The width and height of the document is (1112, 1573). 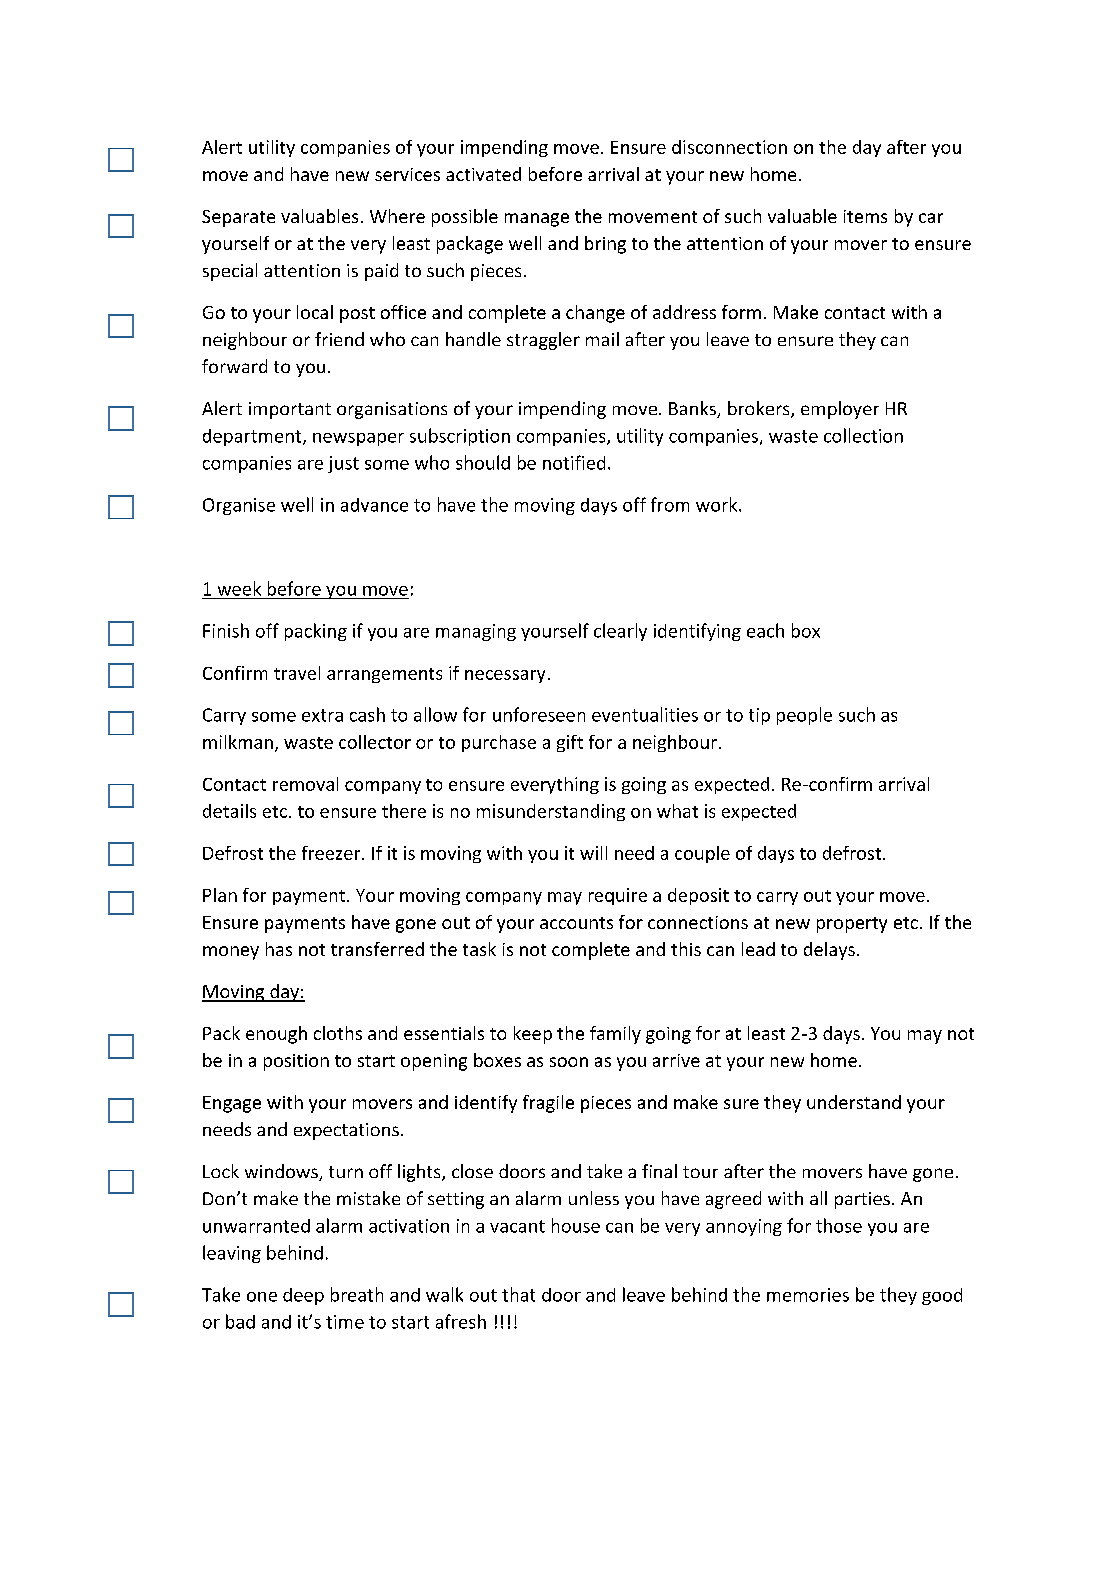 What do you see at coordinates (670, 504) in the document?
I see `from` at bounding box center [670, 504].
